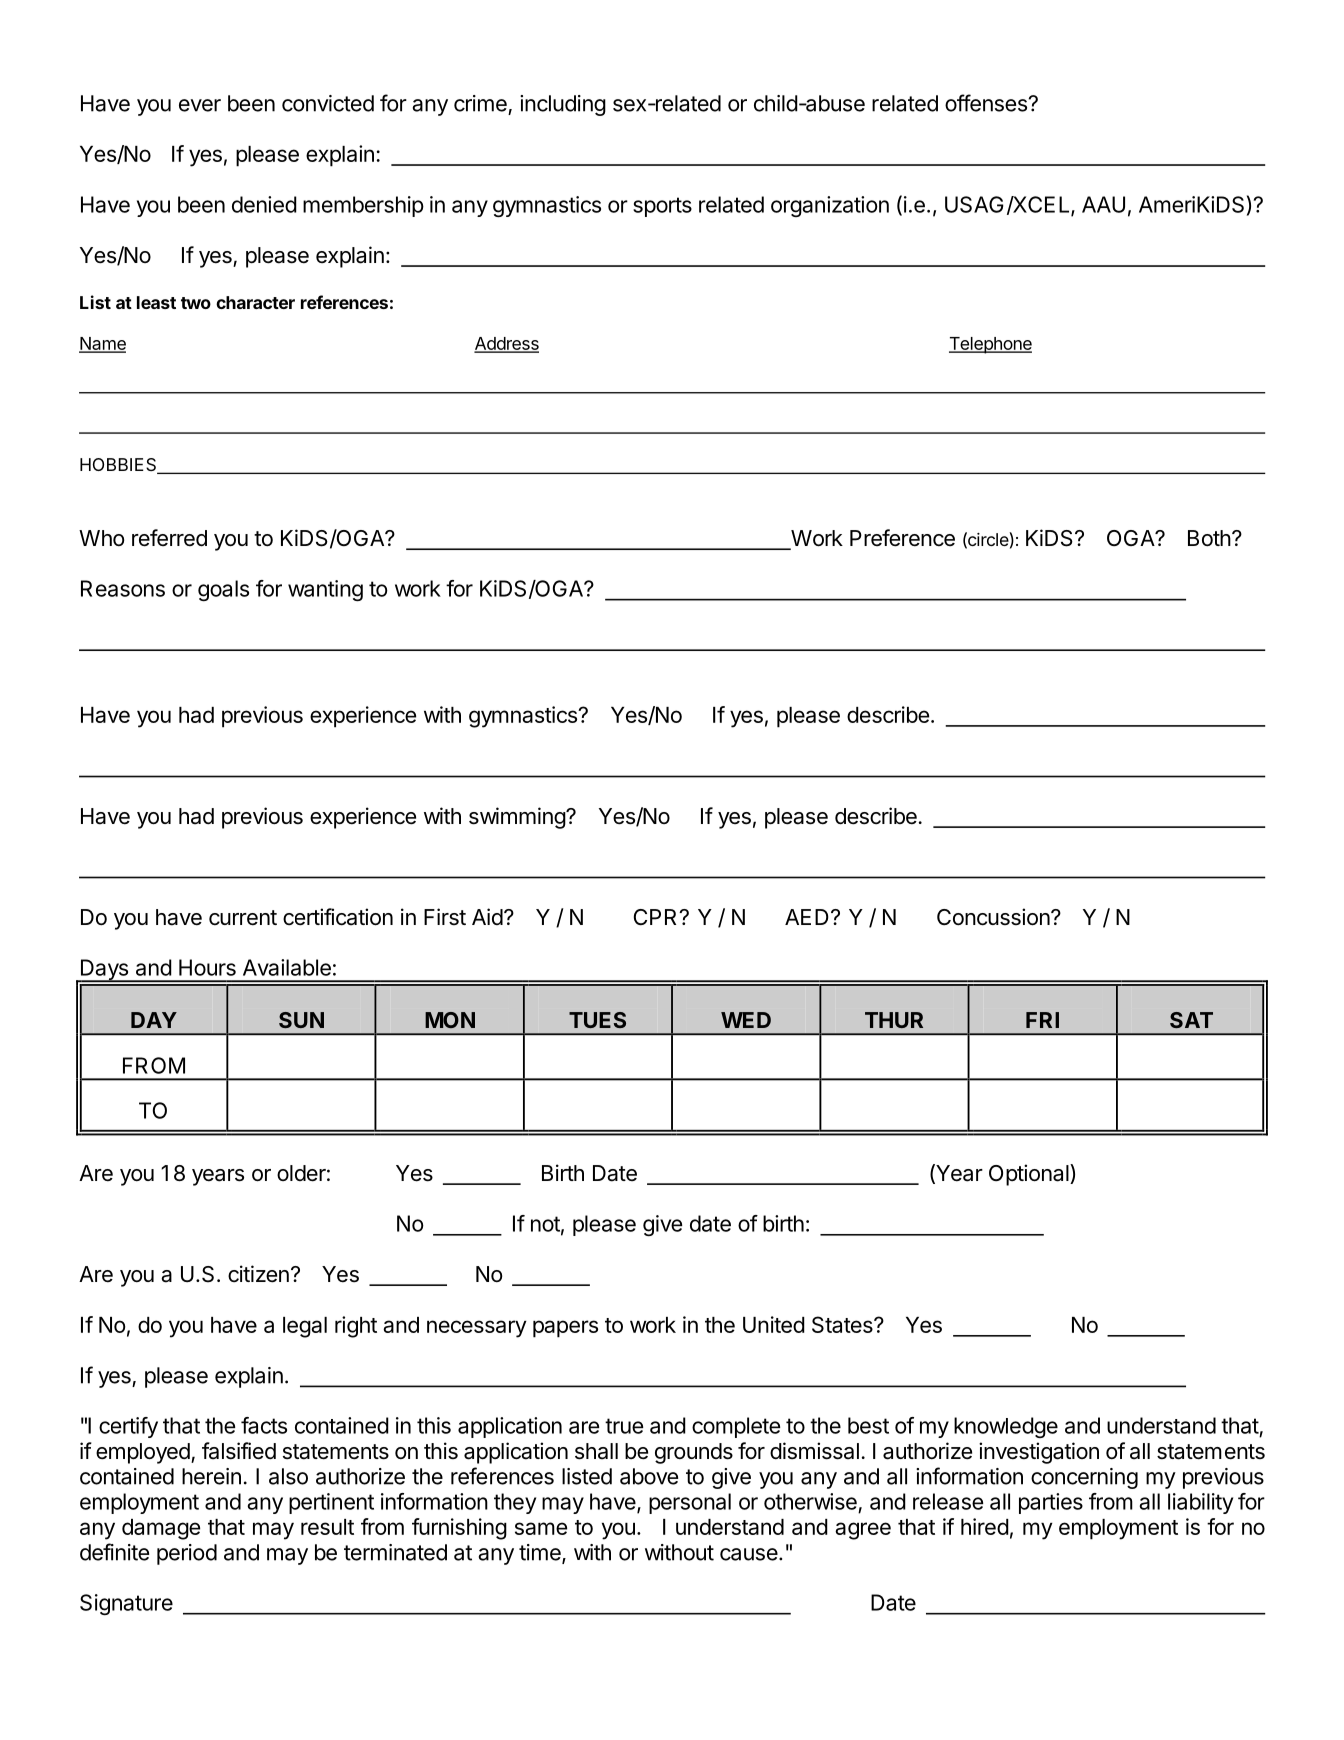 Image resolution: width=1344 pixels, height=1740 pixels. Describe the element at coordinates (1042, 1020) in the image. I see `FRI` at that location.
